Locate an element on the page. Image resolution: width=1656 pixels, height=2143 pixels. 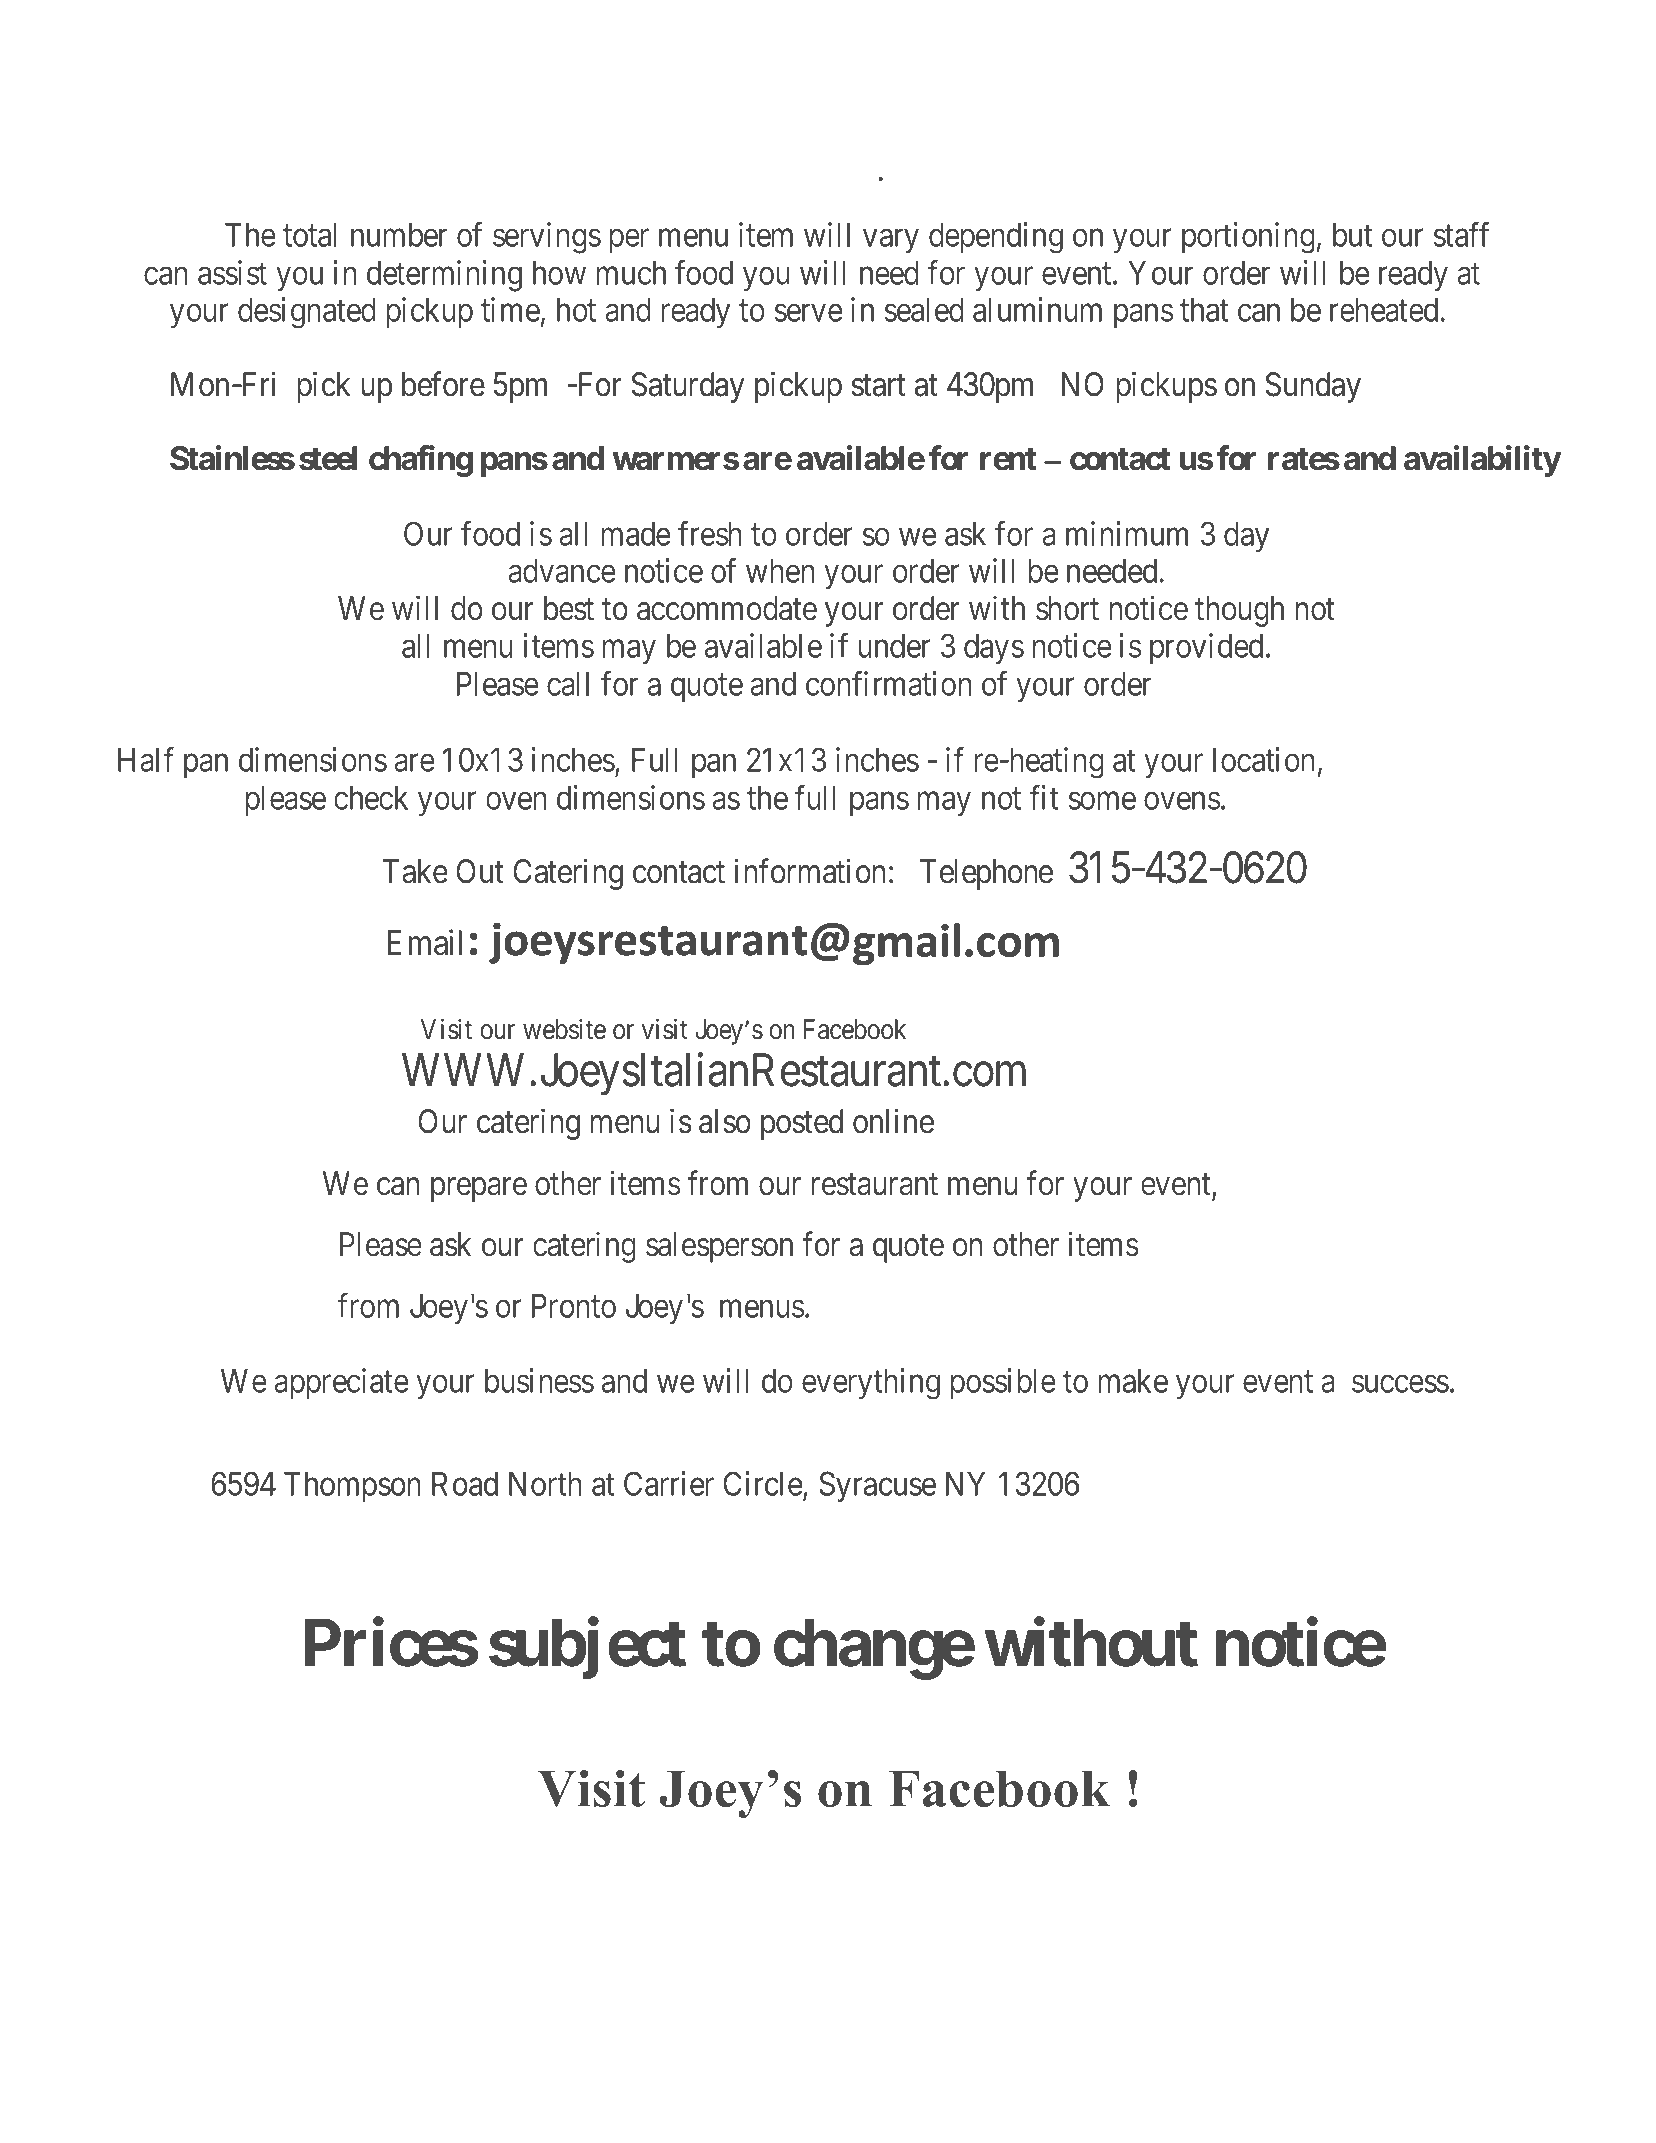
serve is located at coordinates (808, 313).
